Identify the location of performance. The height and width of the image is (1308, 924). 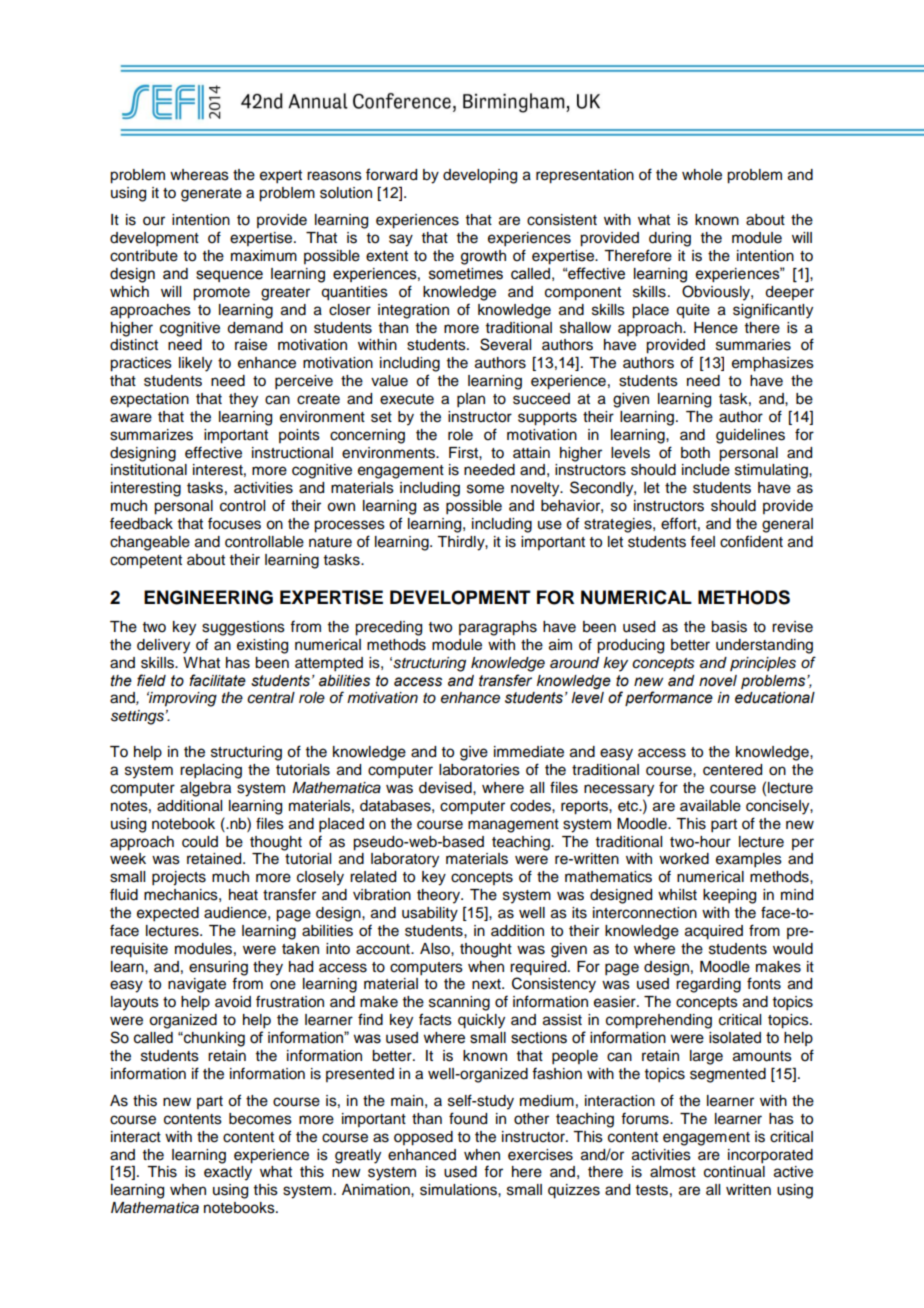
(669, 698).
